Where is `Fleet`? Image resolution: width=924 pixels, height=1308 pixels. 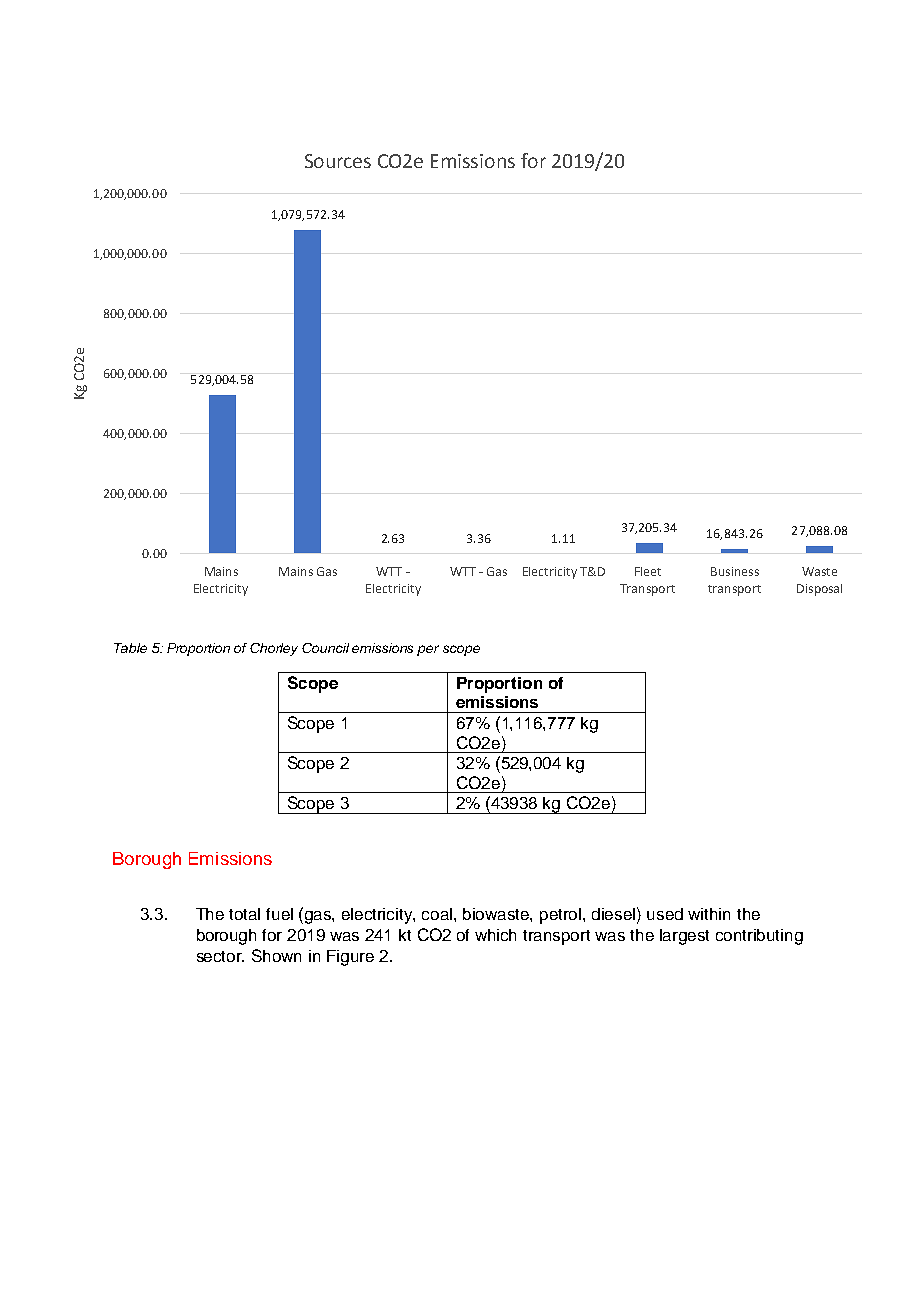
Fleet is located at coordinates (648, 571).
